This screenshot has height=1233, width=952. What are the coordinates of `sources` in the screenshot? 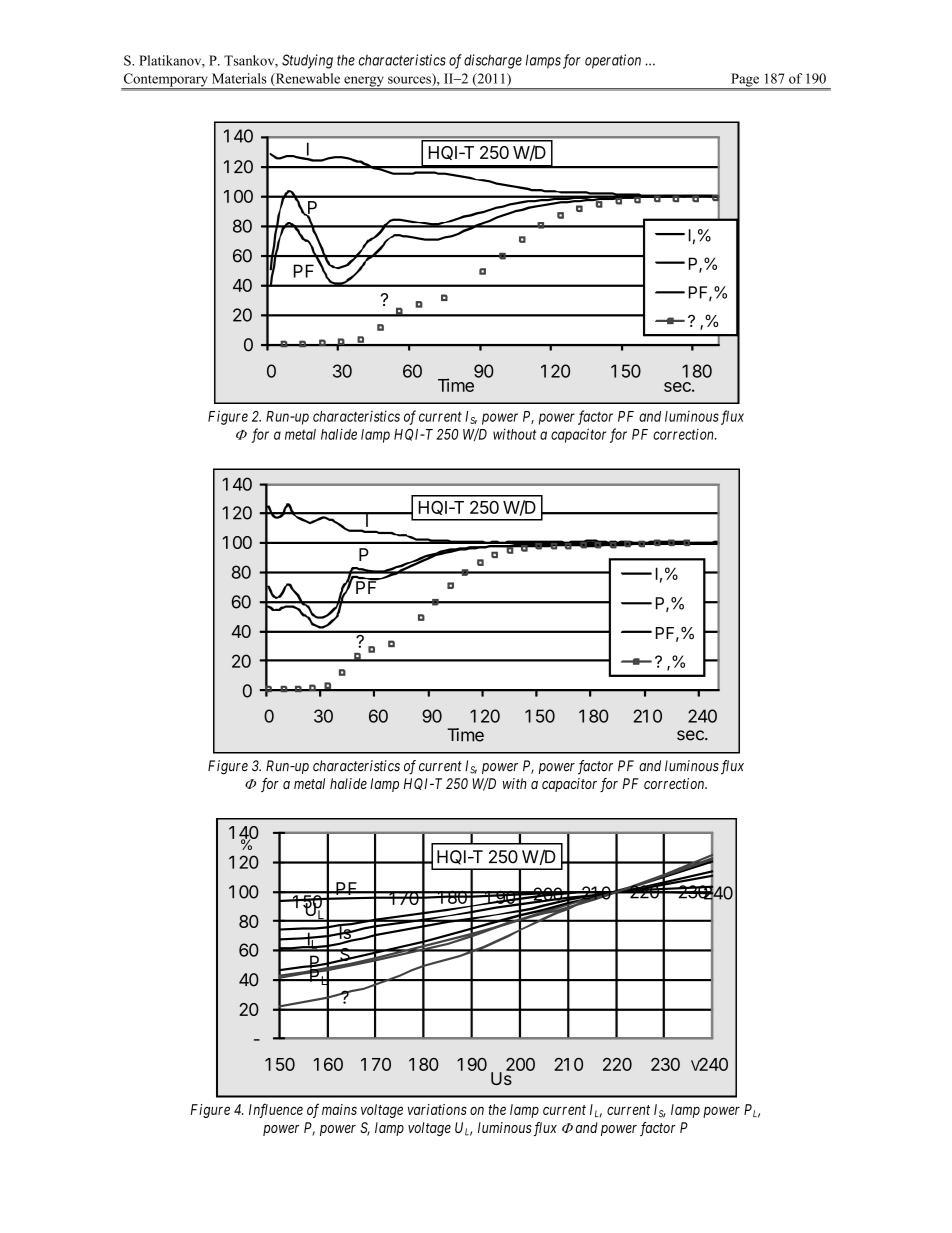 It's located at (410, 81).
